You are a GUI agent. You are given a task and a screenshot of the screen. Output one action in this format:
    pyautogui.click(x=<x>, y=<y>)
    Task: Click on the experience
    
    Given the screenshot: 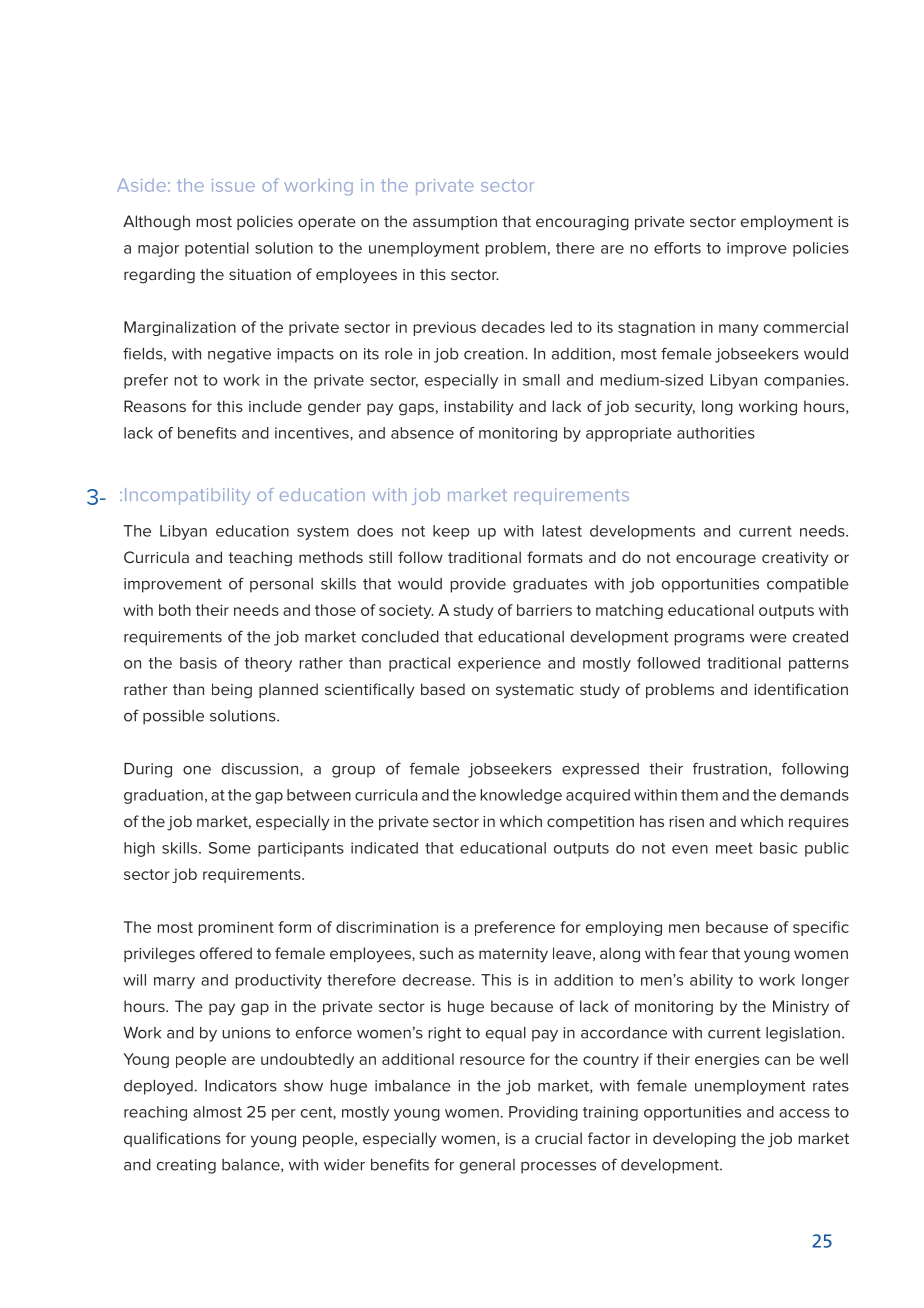 What is the action you would take?
    pyautogui.click(x=499, y=664)
